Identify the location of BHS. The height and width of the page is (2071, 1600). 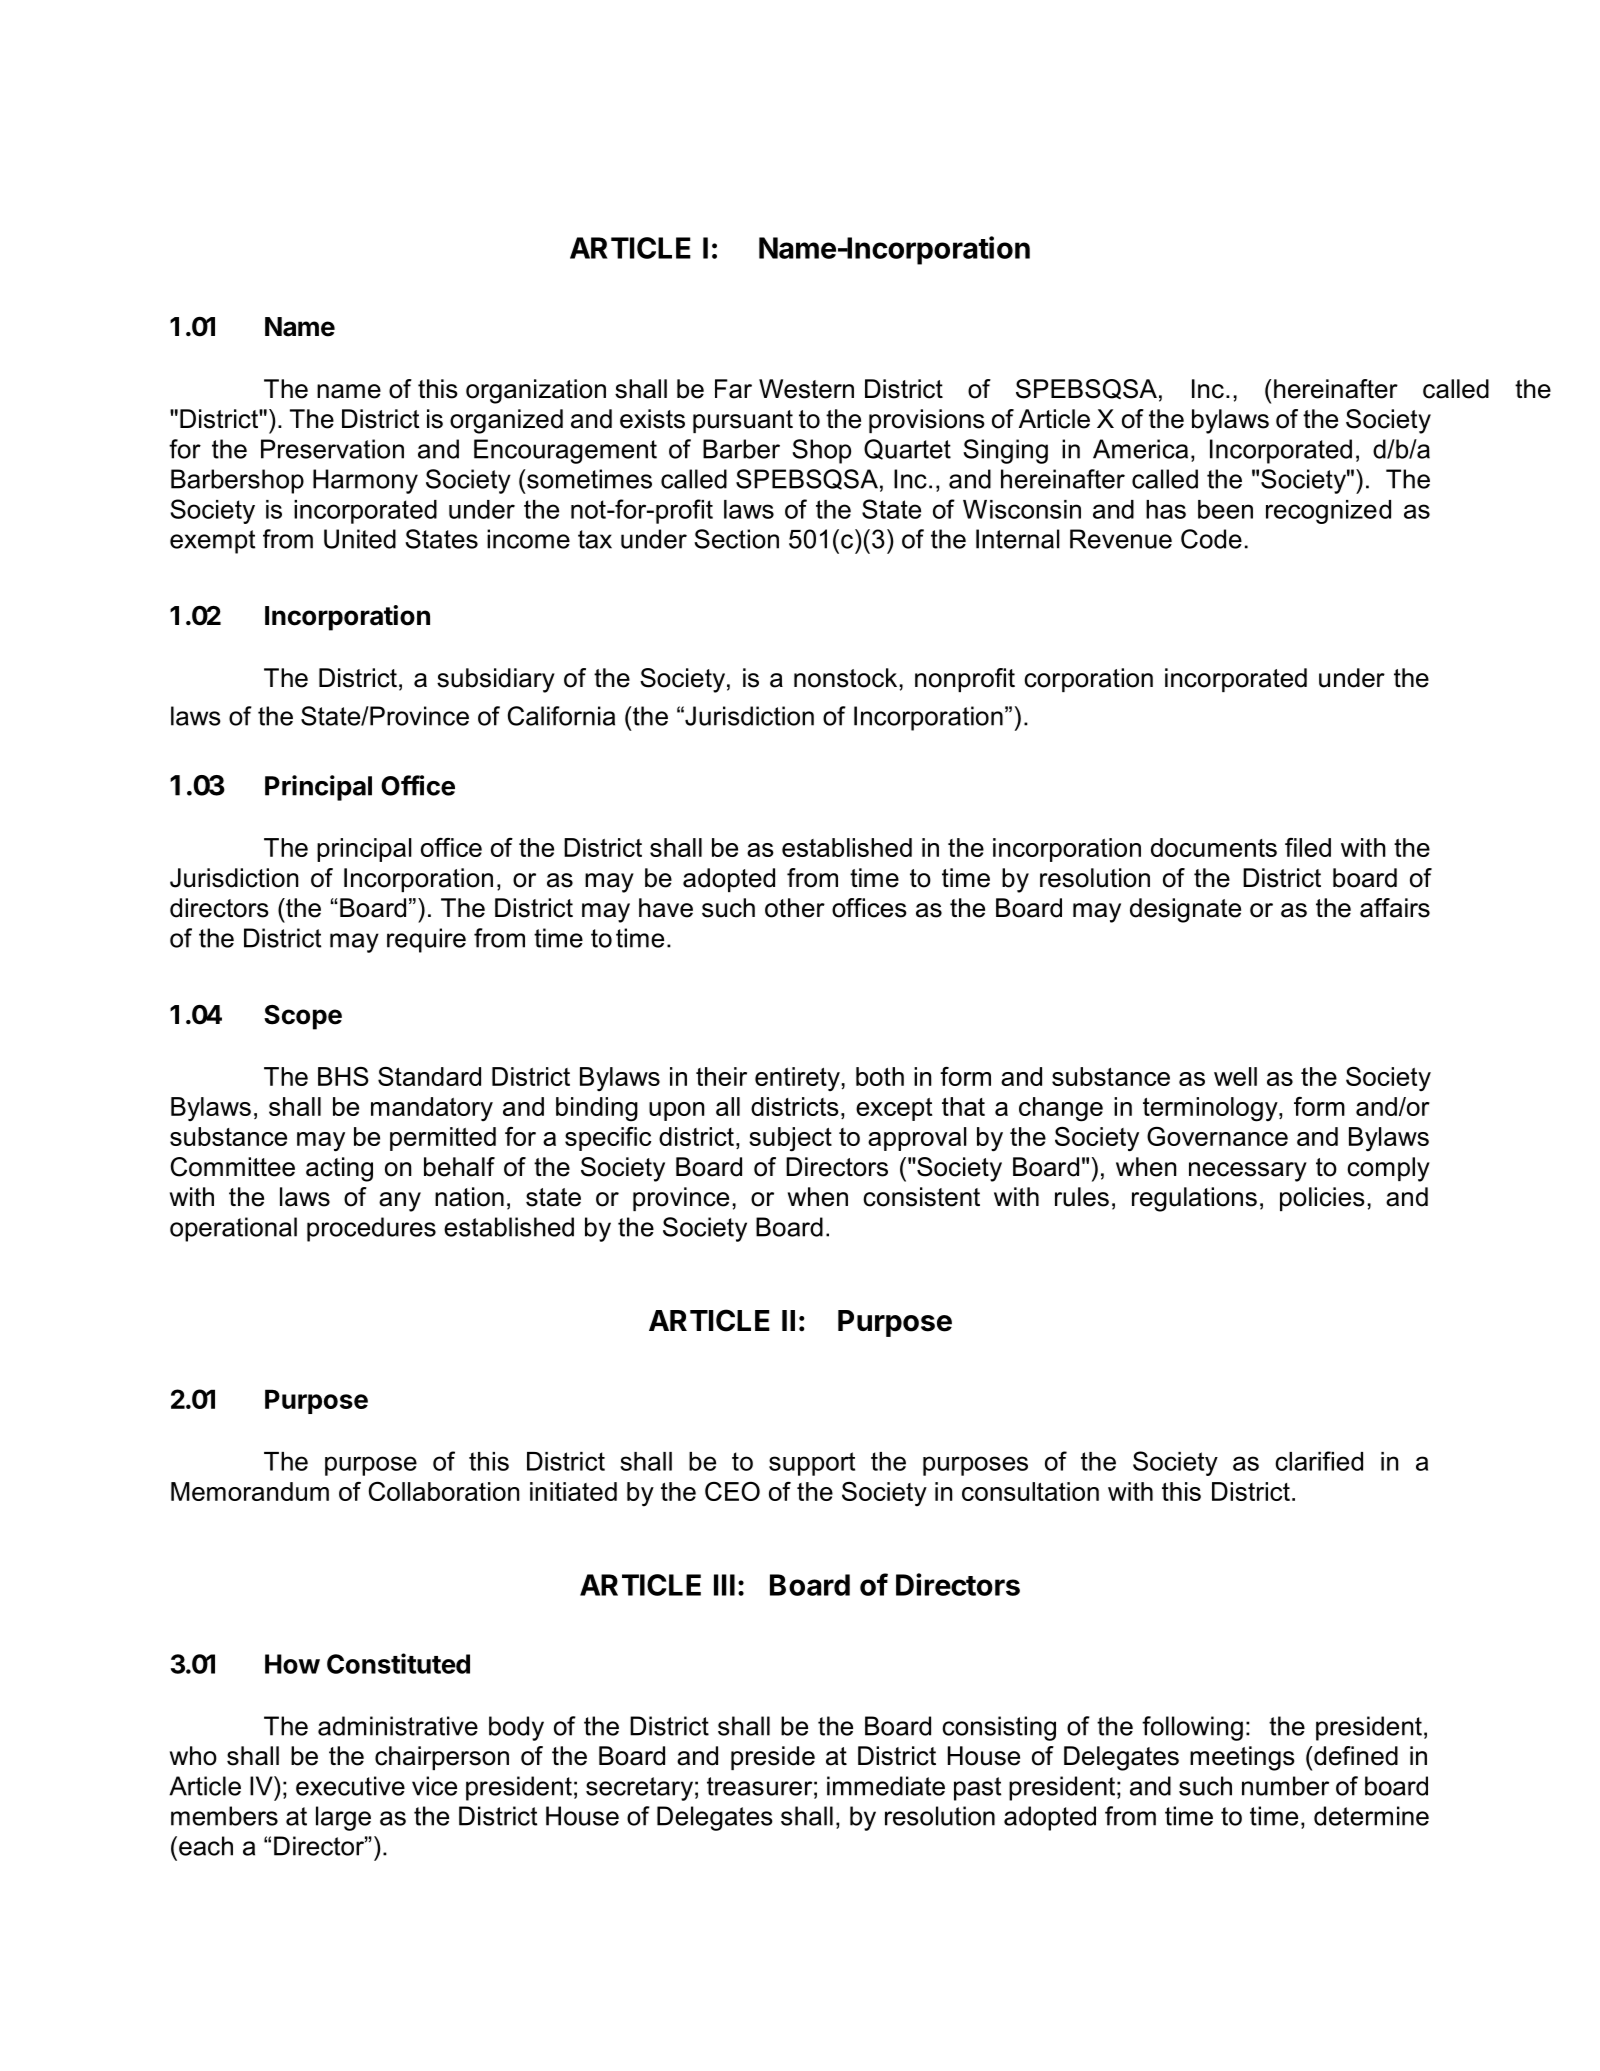
(343, 1076).
